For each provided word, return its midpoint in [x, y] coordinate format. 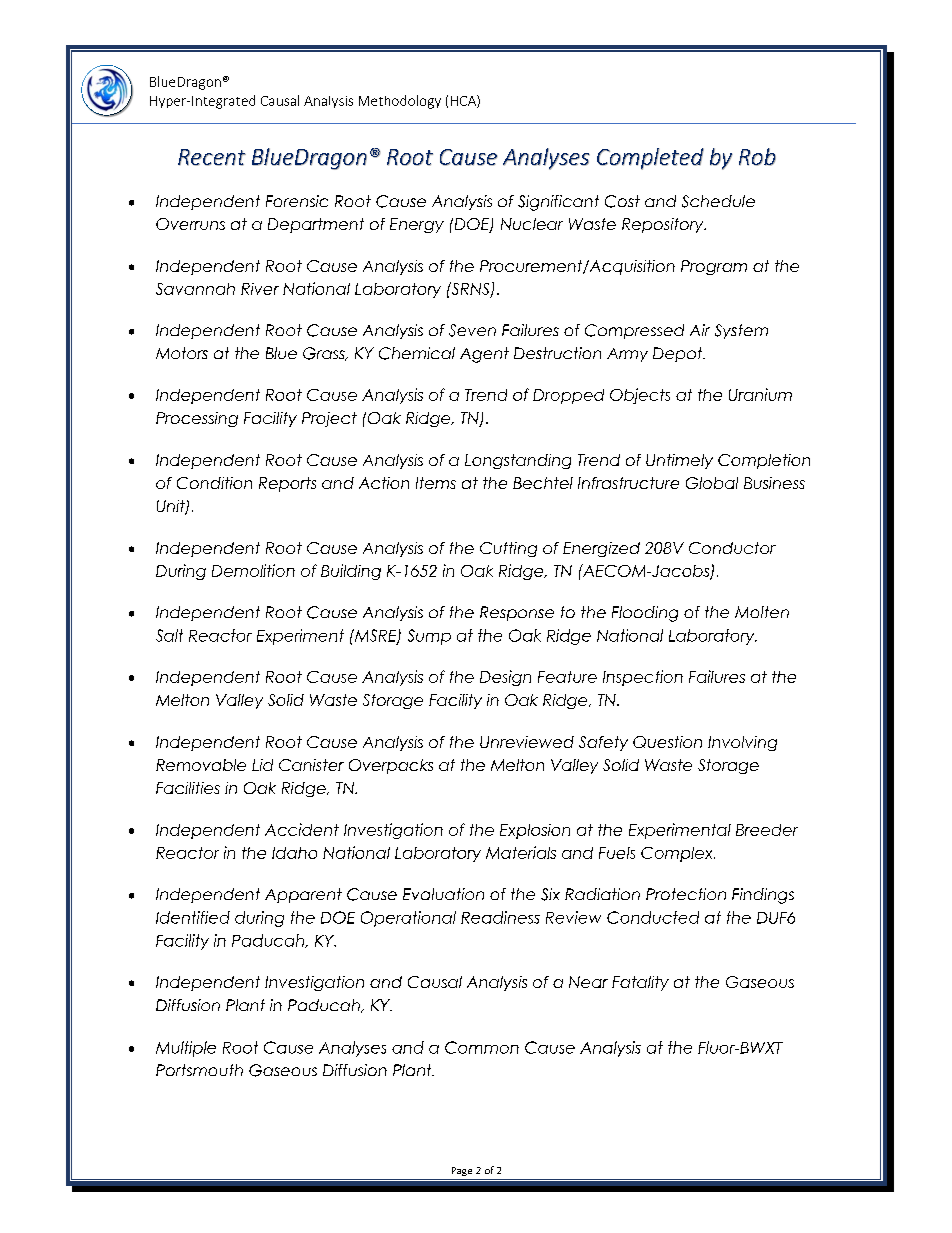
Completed [650, 159]
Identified [193, 917]
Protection [686, 894]
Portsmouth [199, 1070]
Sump [429, 637]
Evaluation [443, 894]
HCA [464, 101]
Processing [197, 419]
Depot [679, 354]
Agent [484, 355]
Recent [212, 157]
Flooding [645, 614]
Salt [169, 635]
